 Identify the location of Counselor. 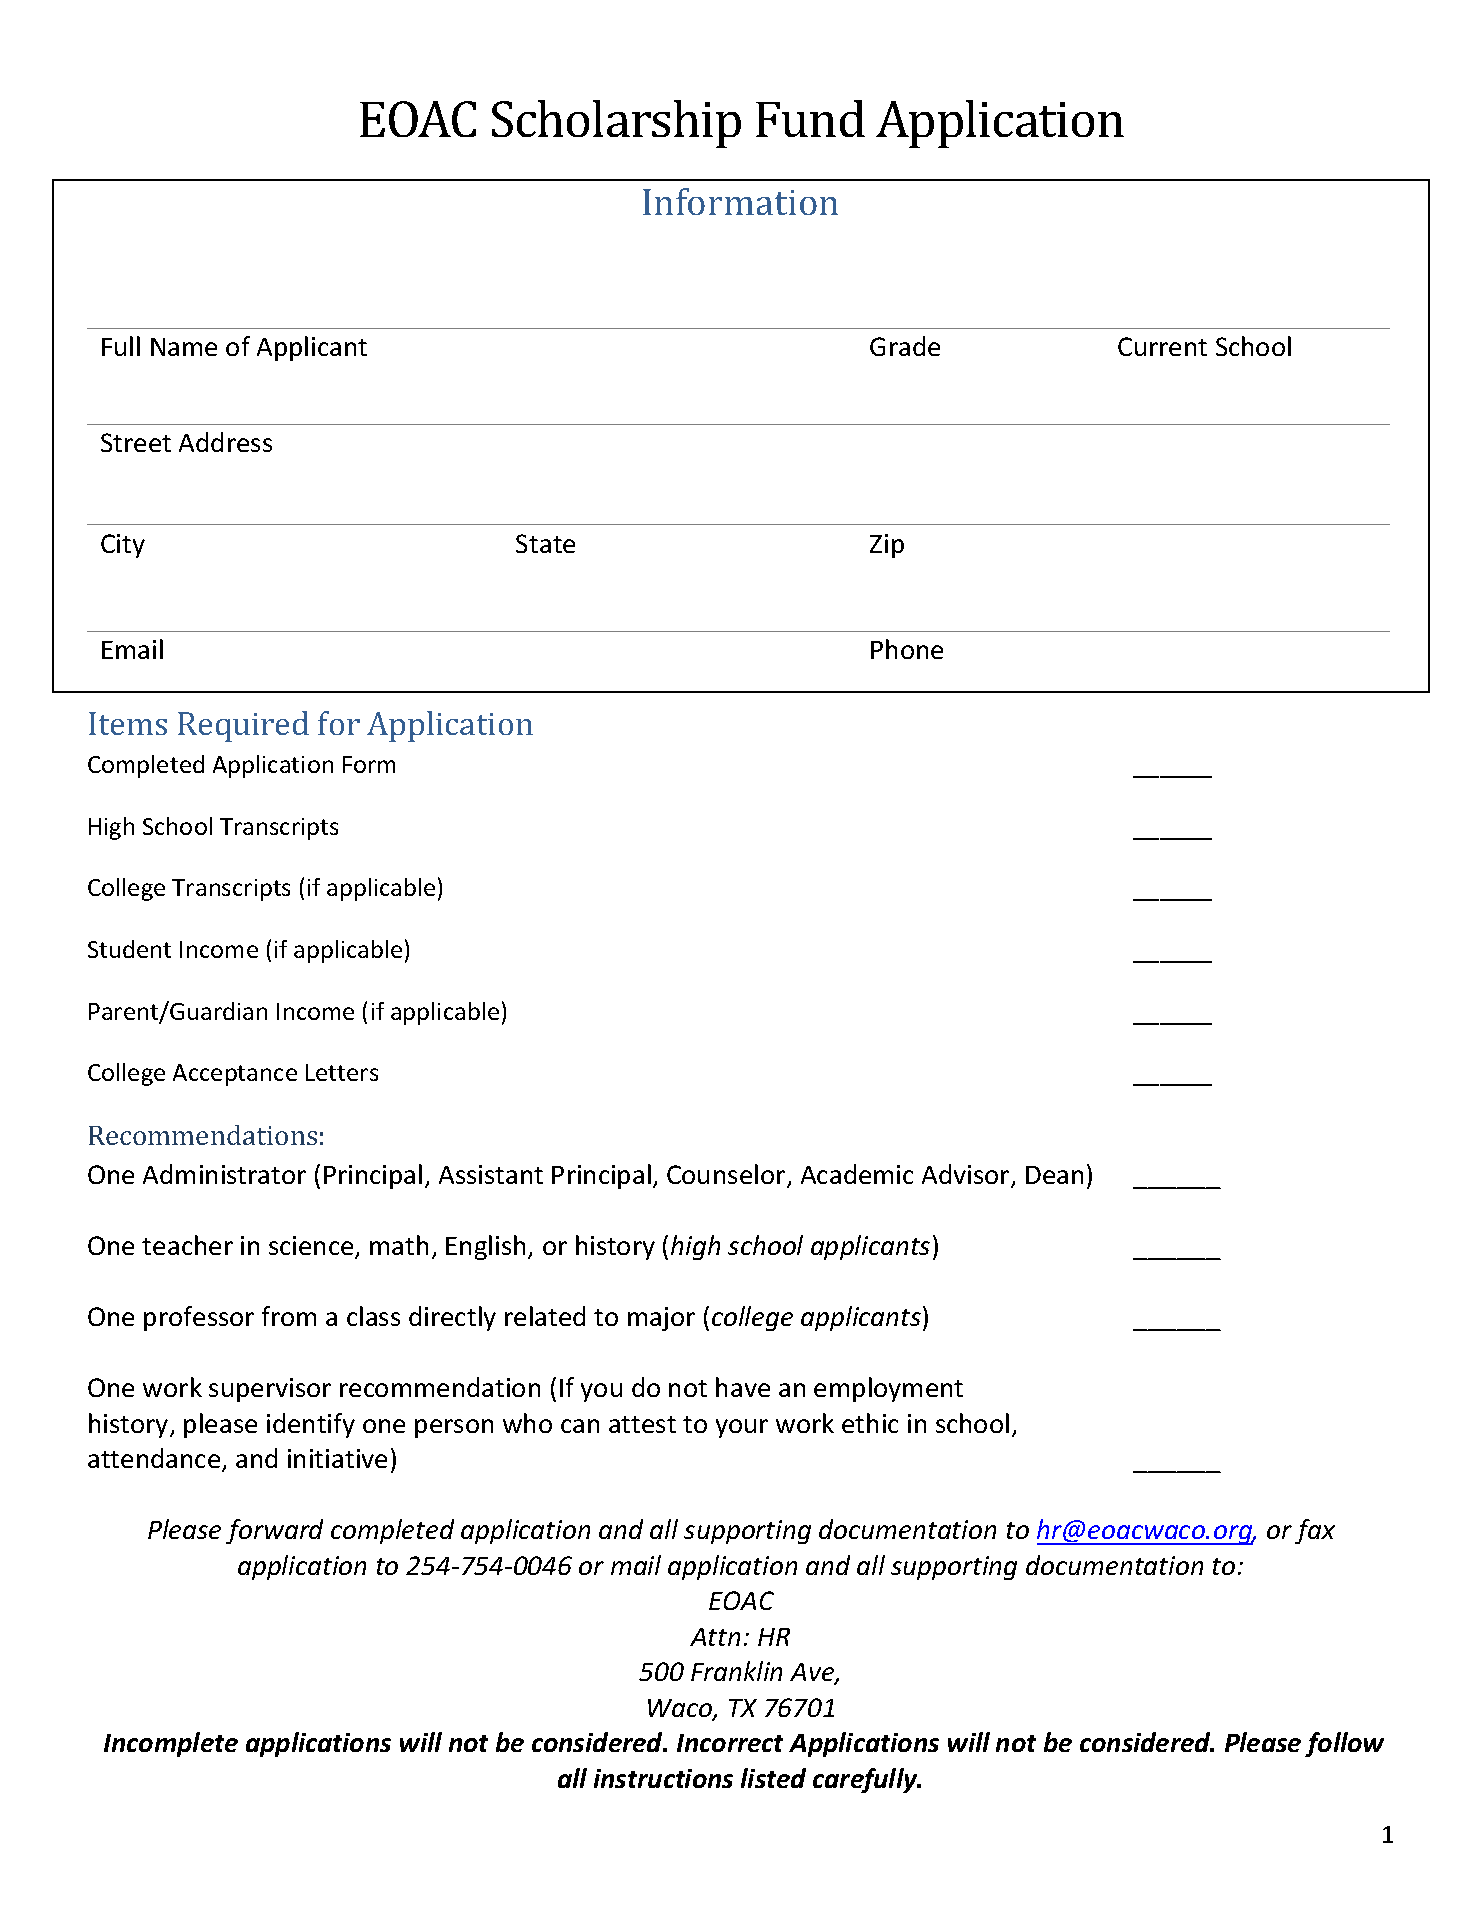
(727, 1176).
